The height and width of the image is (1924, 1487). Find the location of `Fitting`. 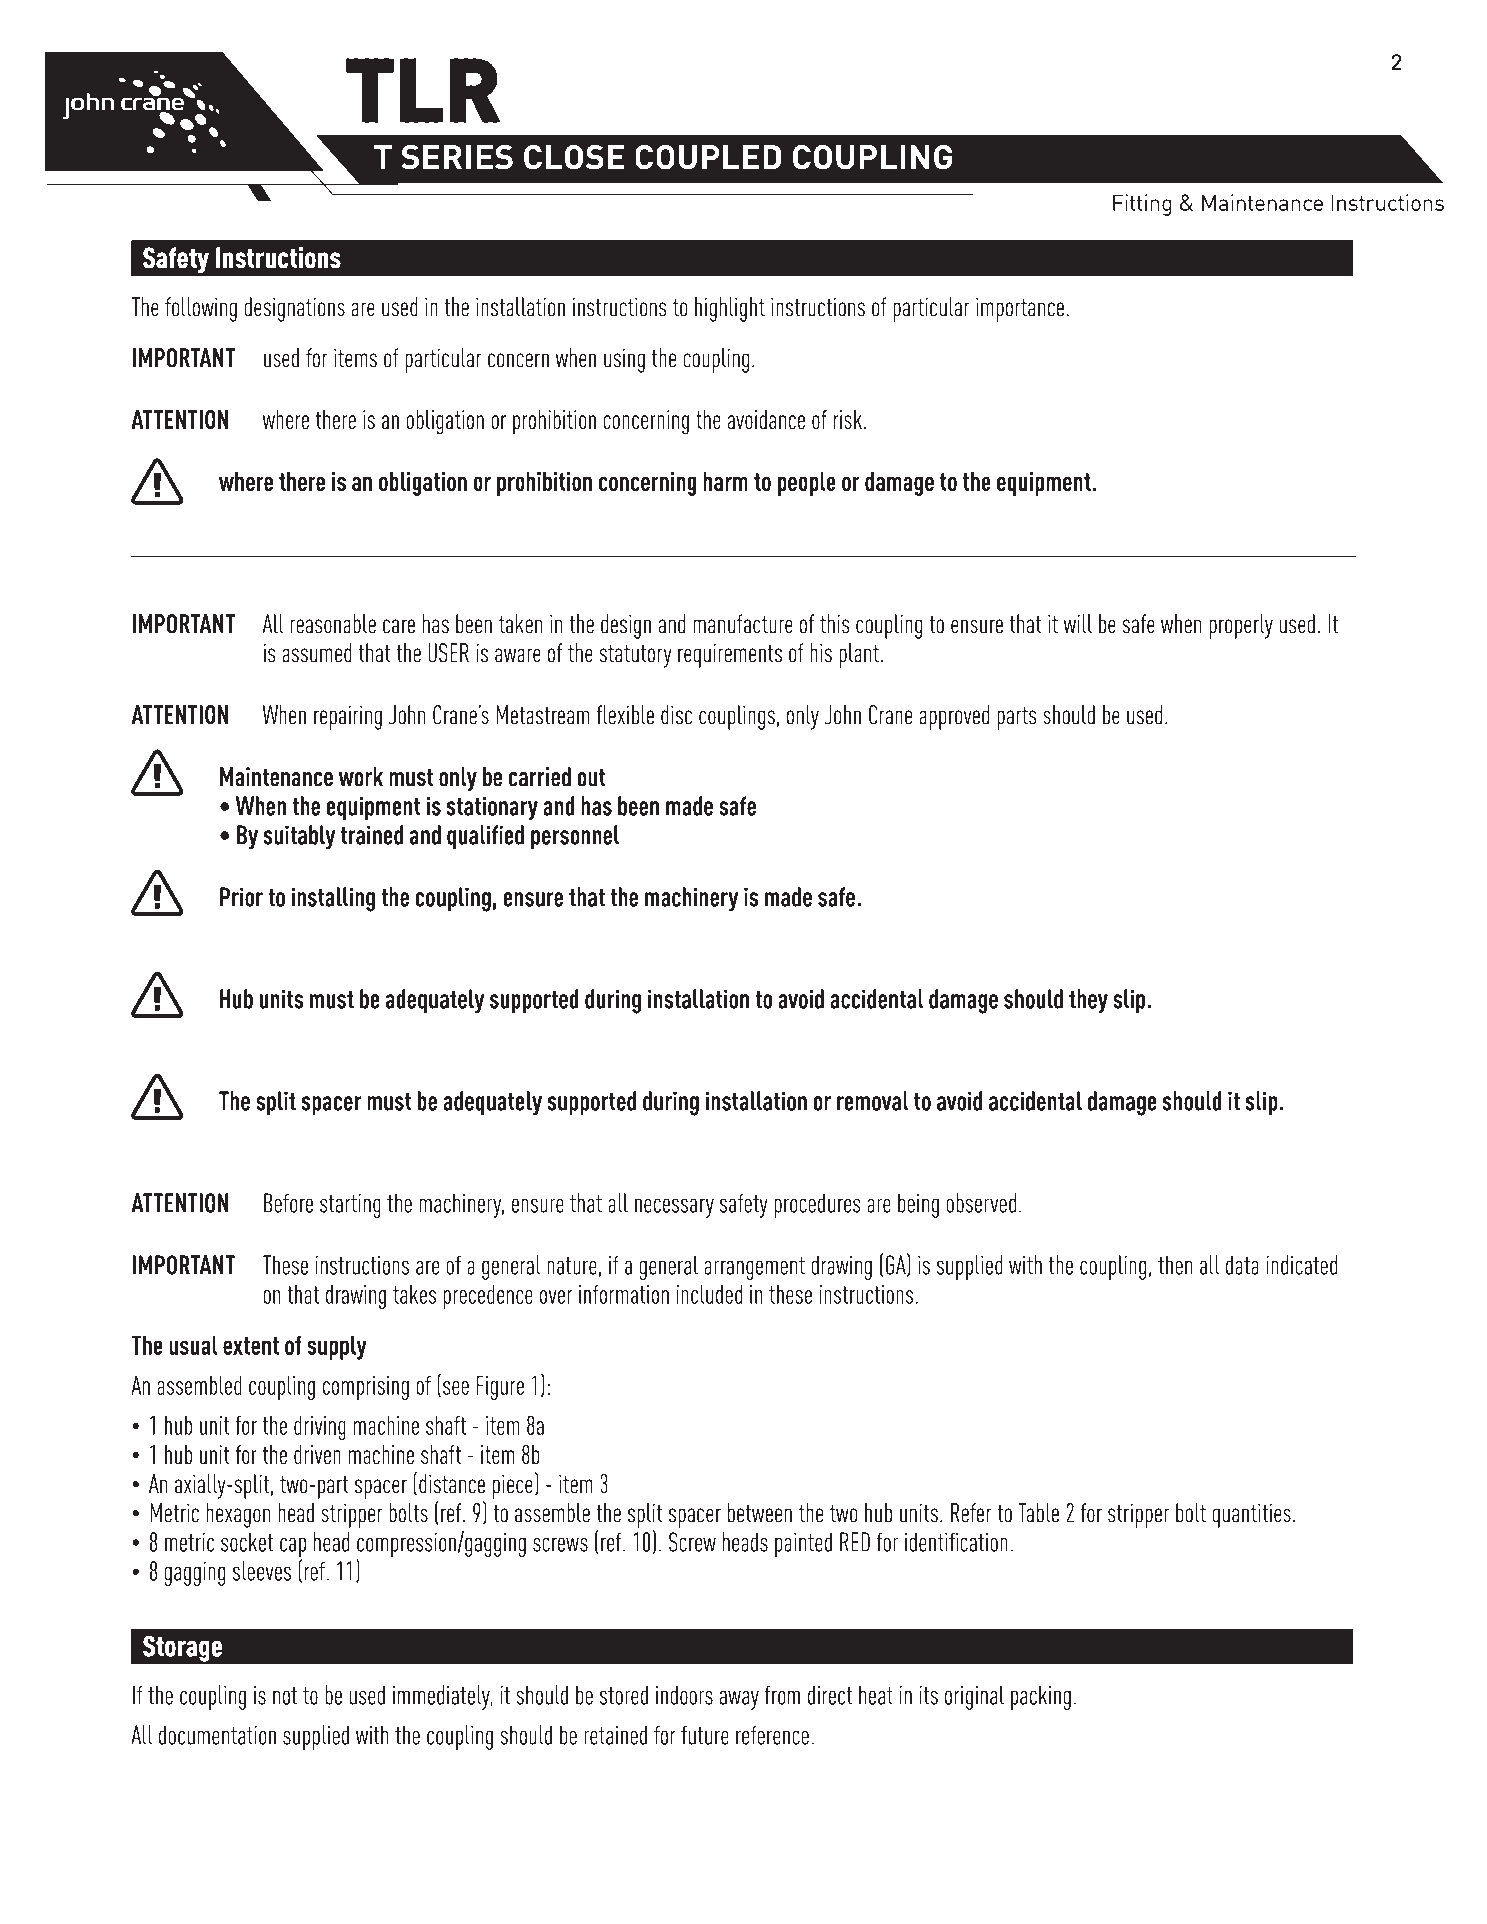

Fitting is located at coordinates (1142, 205).
